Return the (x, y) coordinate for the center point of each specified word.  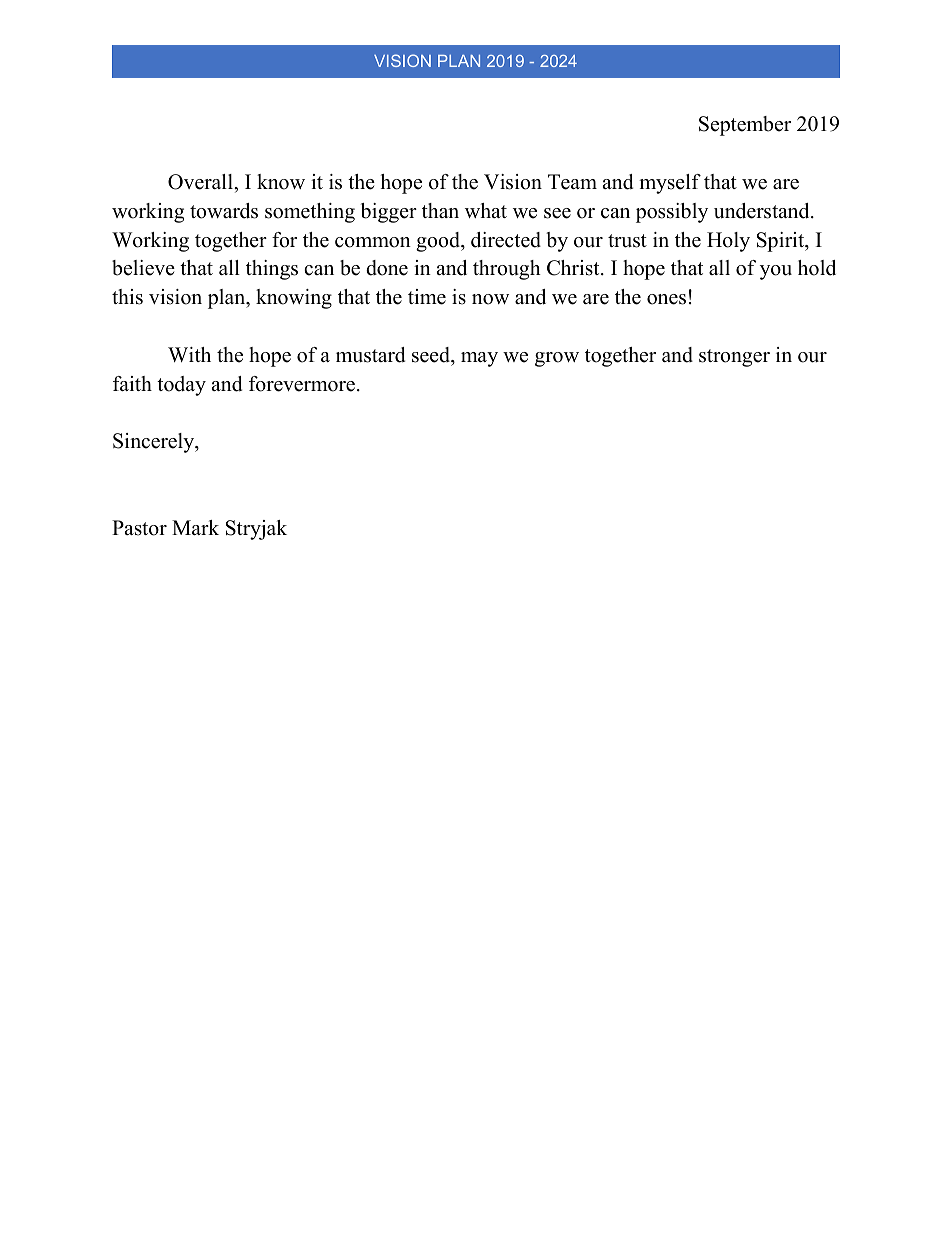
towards (224, 211)
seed (432, 355)
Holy (728, 242)
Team (572, 182)
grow (557, 359)
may (479, 359)
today (181, 386)
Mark (195, 527)
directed (506, 240)
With (189, 354)
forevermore (302, 384)
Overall (201, 182)
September (745, 126)
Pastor (139, 528)
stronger (734, 358)
